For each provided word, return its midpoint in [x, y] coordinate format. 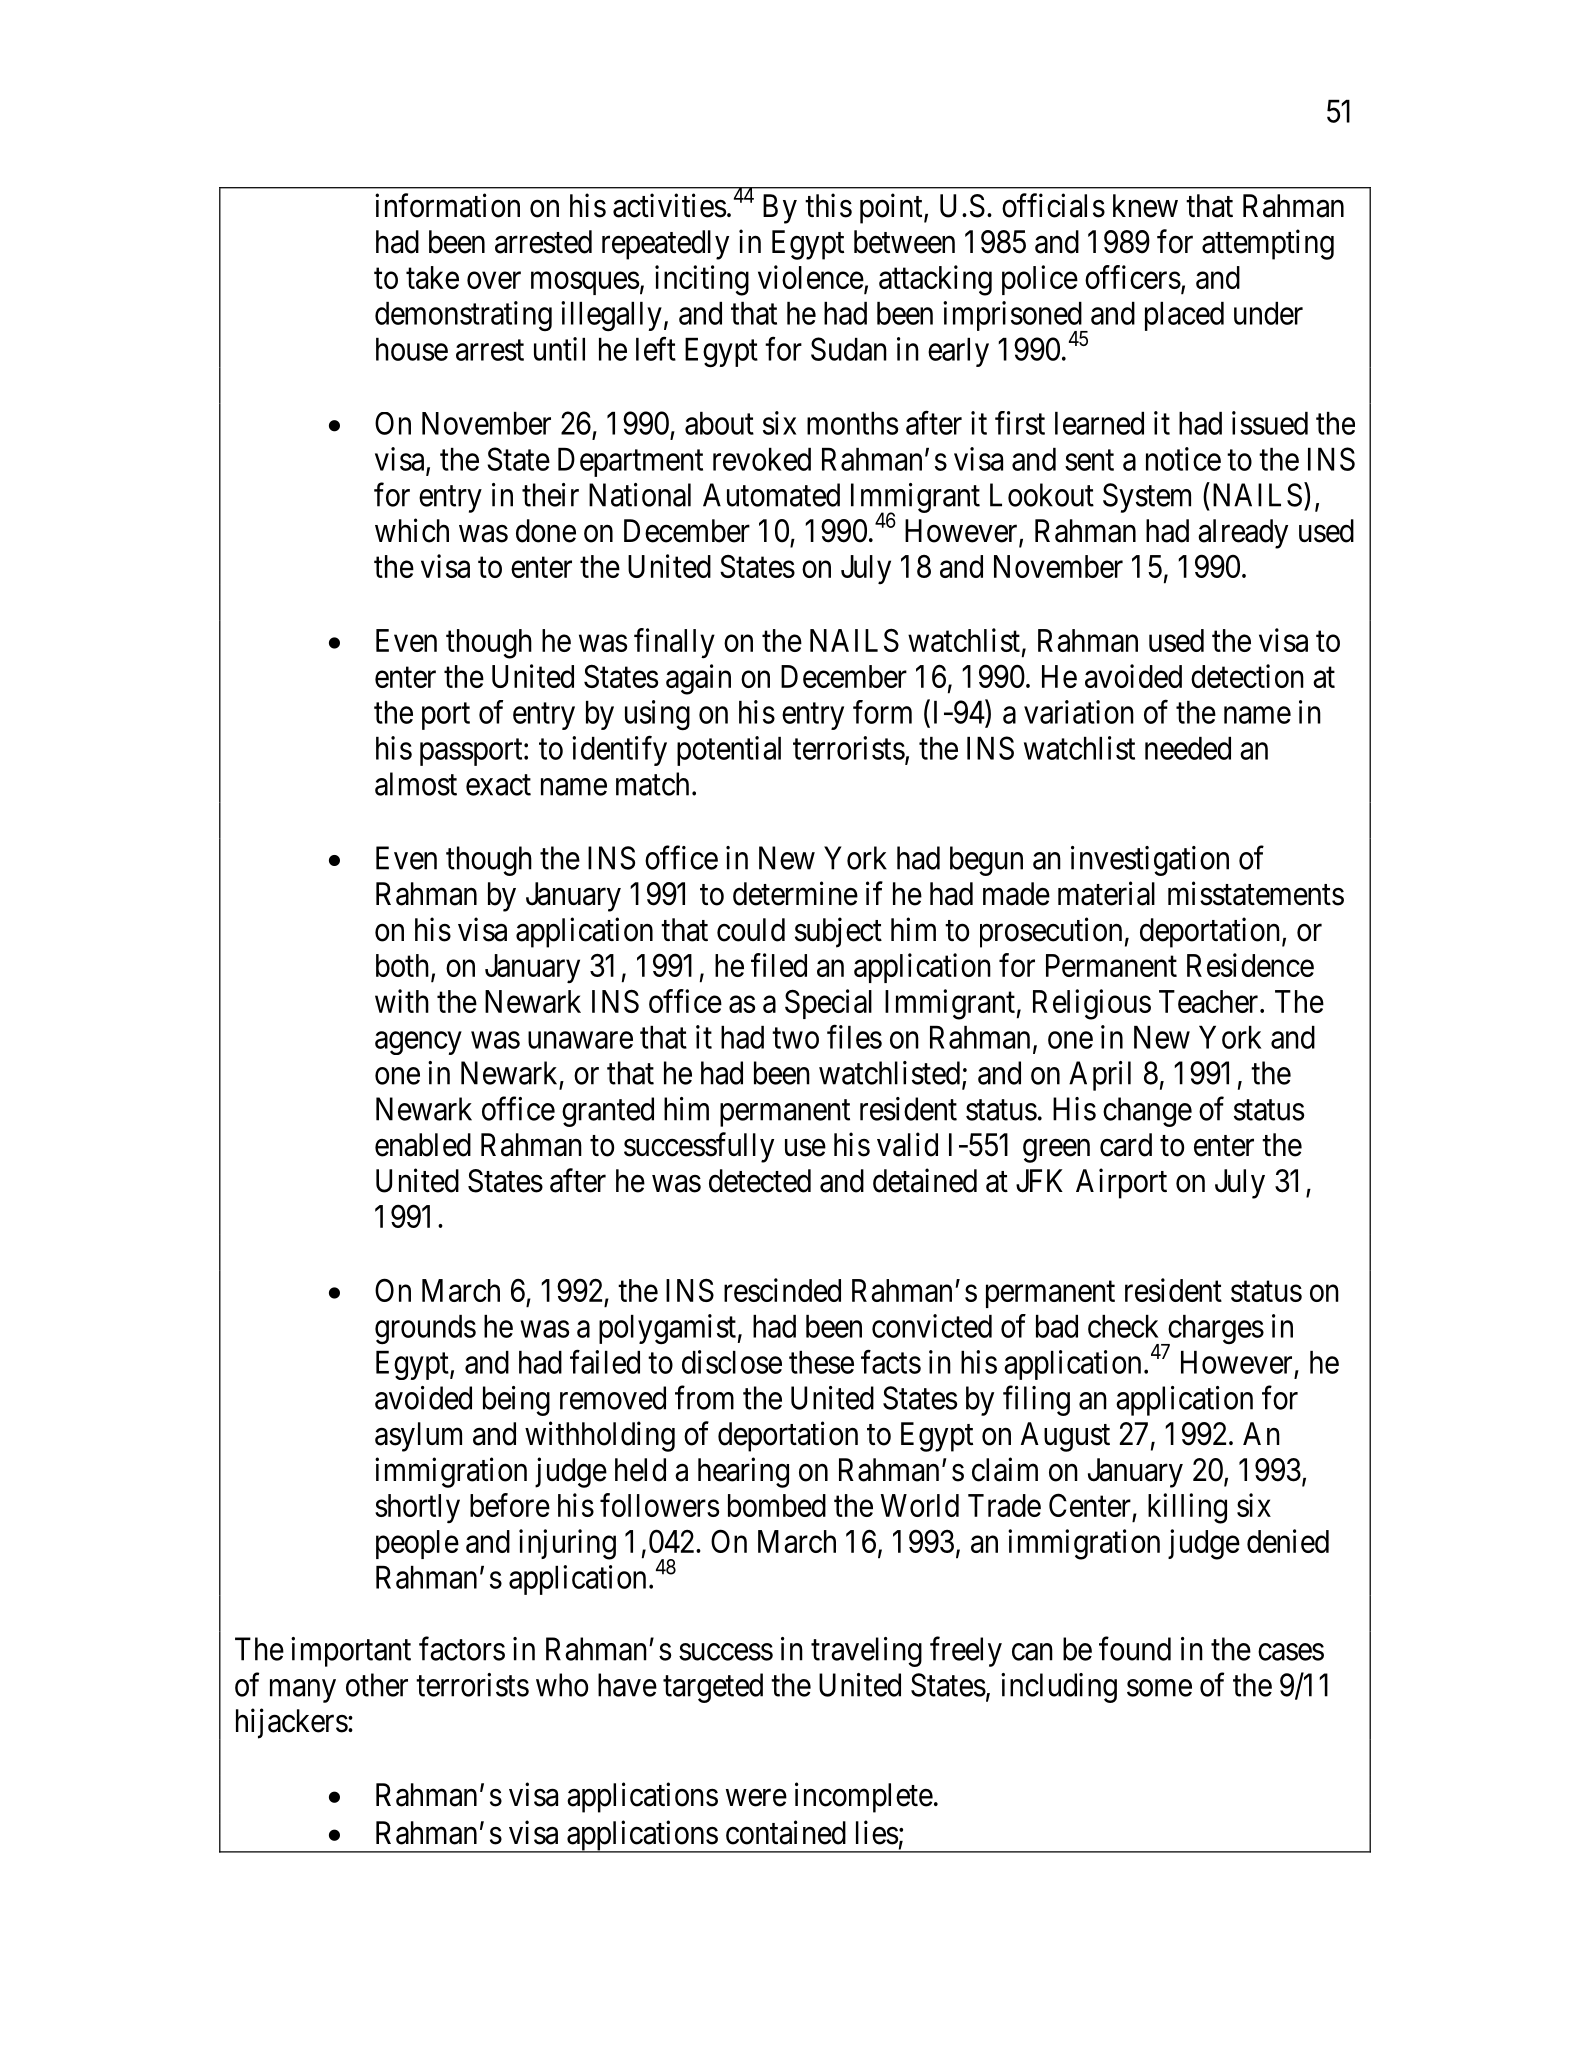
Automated [771, 495]
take [432, 277]
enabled [423, 1145]
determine [795, 893]
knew [1145, 206]
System [1147, 498]
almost [416, 784]
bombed [777, 1505]
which [412, 530]
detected [760, 1181]
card [1126, 1145]
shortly [417, 1509]
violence [811, 277]
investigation [1150, 861]
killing [1187, 1508]
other [377, 1685]
